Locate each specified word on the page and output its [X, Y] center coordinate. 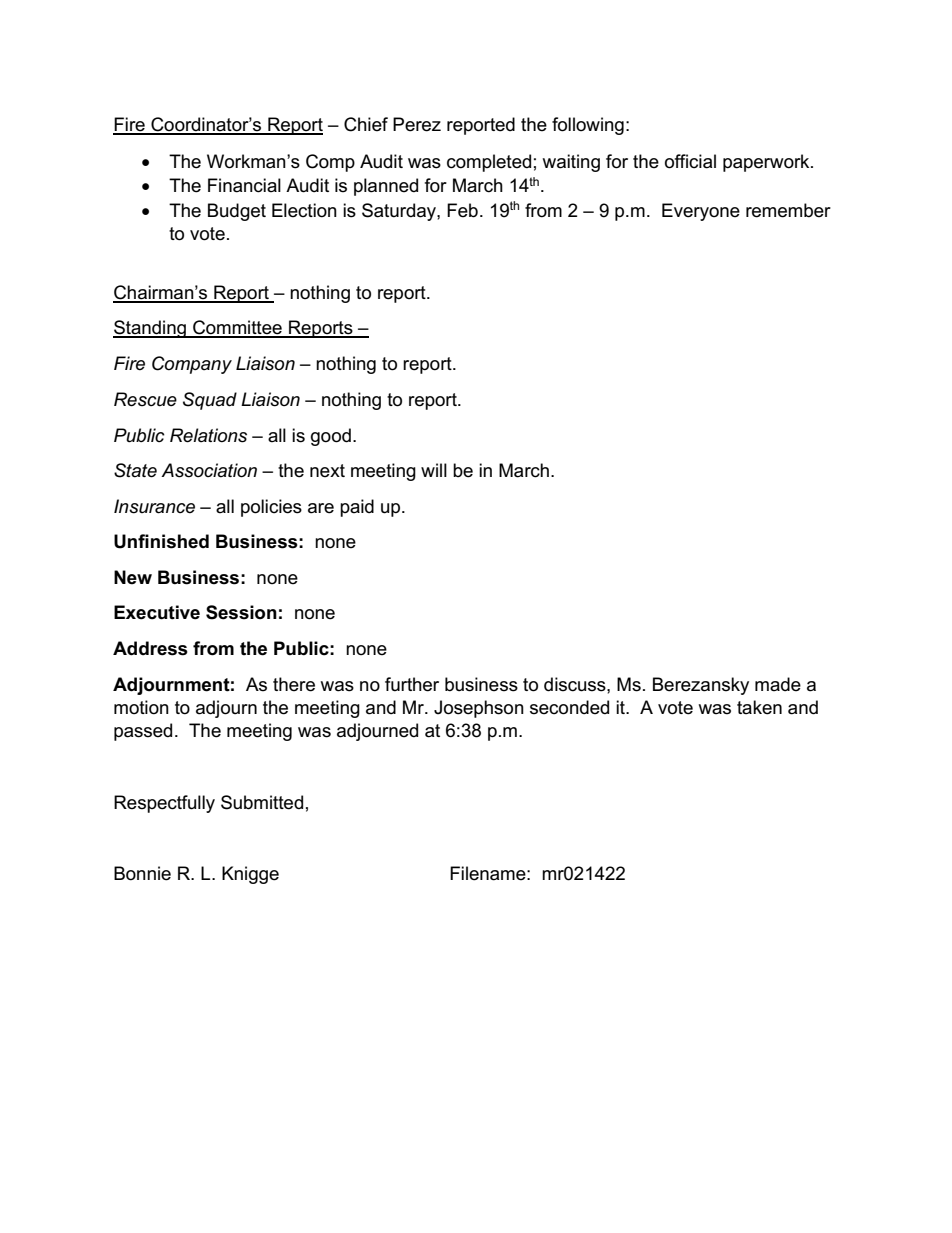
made [778, 684]
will [434, 470]
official [690, 161]
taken [759, 707]
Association [209, 470]
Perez [417, 124]
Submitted [262, 802]
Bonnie [142, 873]
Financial [244, 185]
